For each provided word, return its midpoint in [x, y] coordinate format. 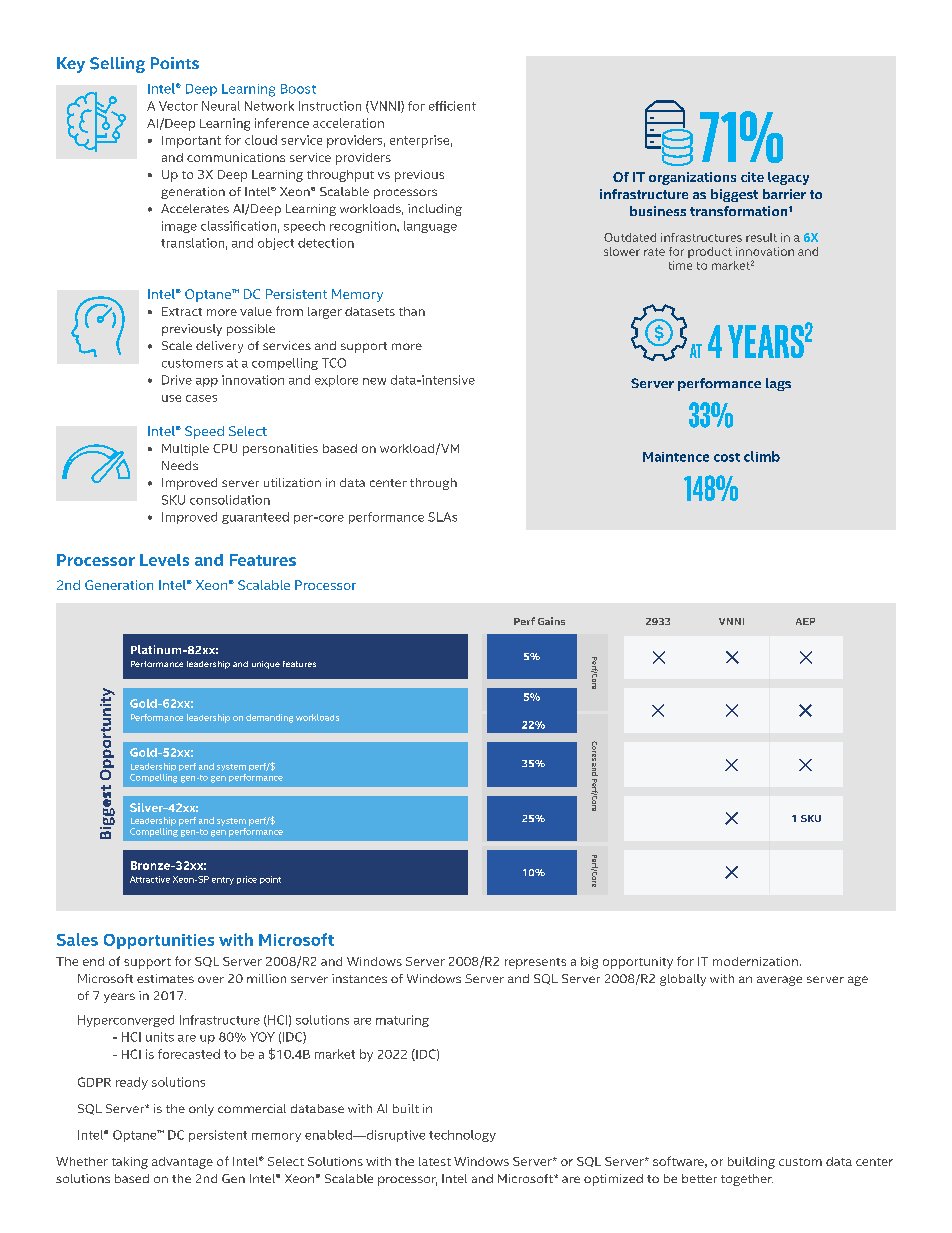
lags [778, 384]
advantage [182, 1163]
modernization [755, 961]
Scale [177, 345]
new [374, 381]
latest [435, 1161]
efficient [452, 106]
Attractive [150, 879]
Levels [164, 560]
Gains [551, 621]
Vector [178, 106]
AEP [805, 621]
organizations [692, 178]
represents [535, 963]
